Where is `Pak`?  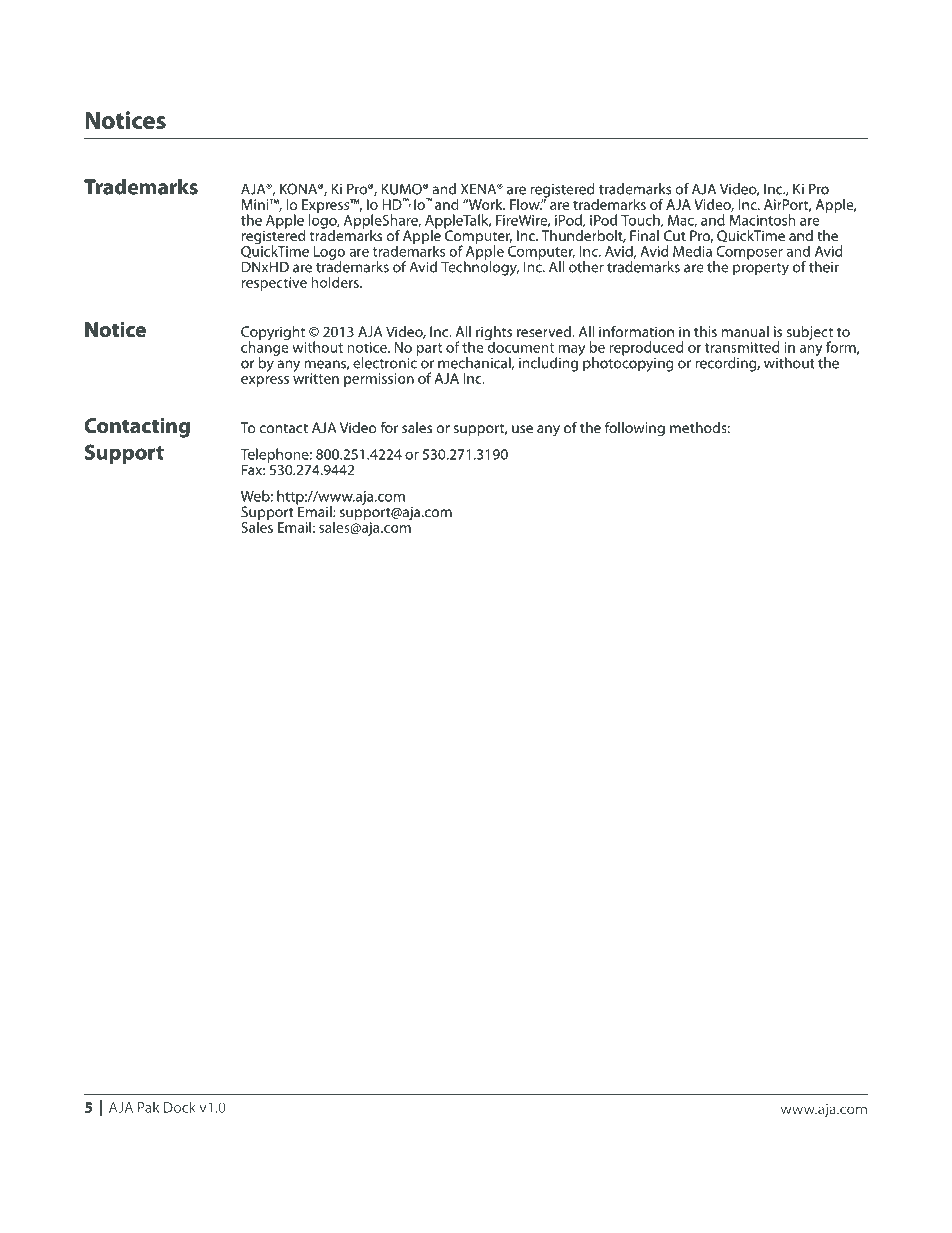
Pak is located at coordinates (148, 1107).
